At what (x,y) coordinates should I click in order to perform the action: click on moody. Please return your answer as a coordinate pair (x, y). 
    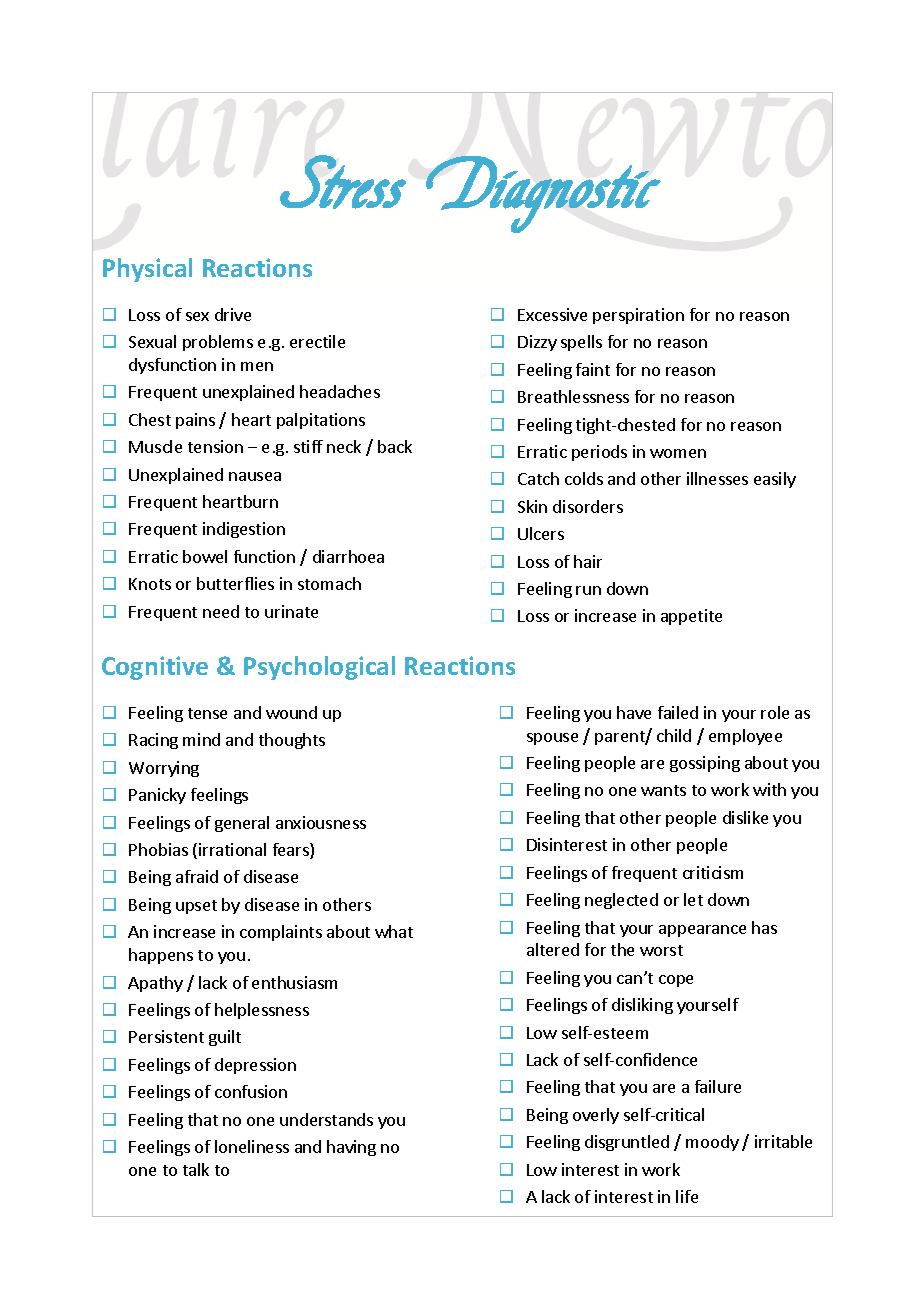
    Looking at the image, I should click on (712, 1143).
